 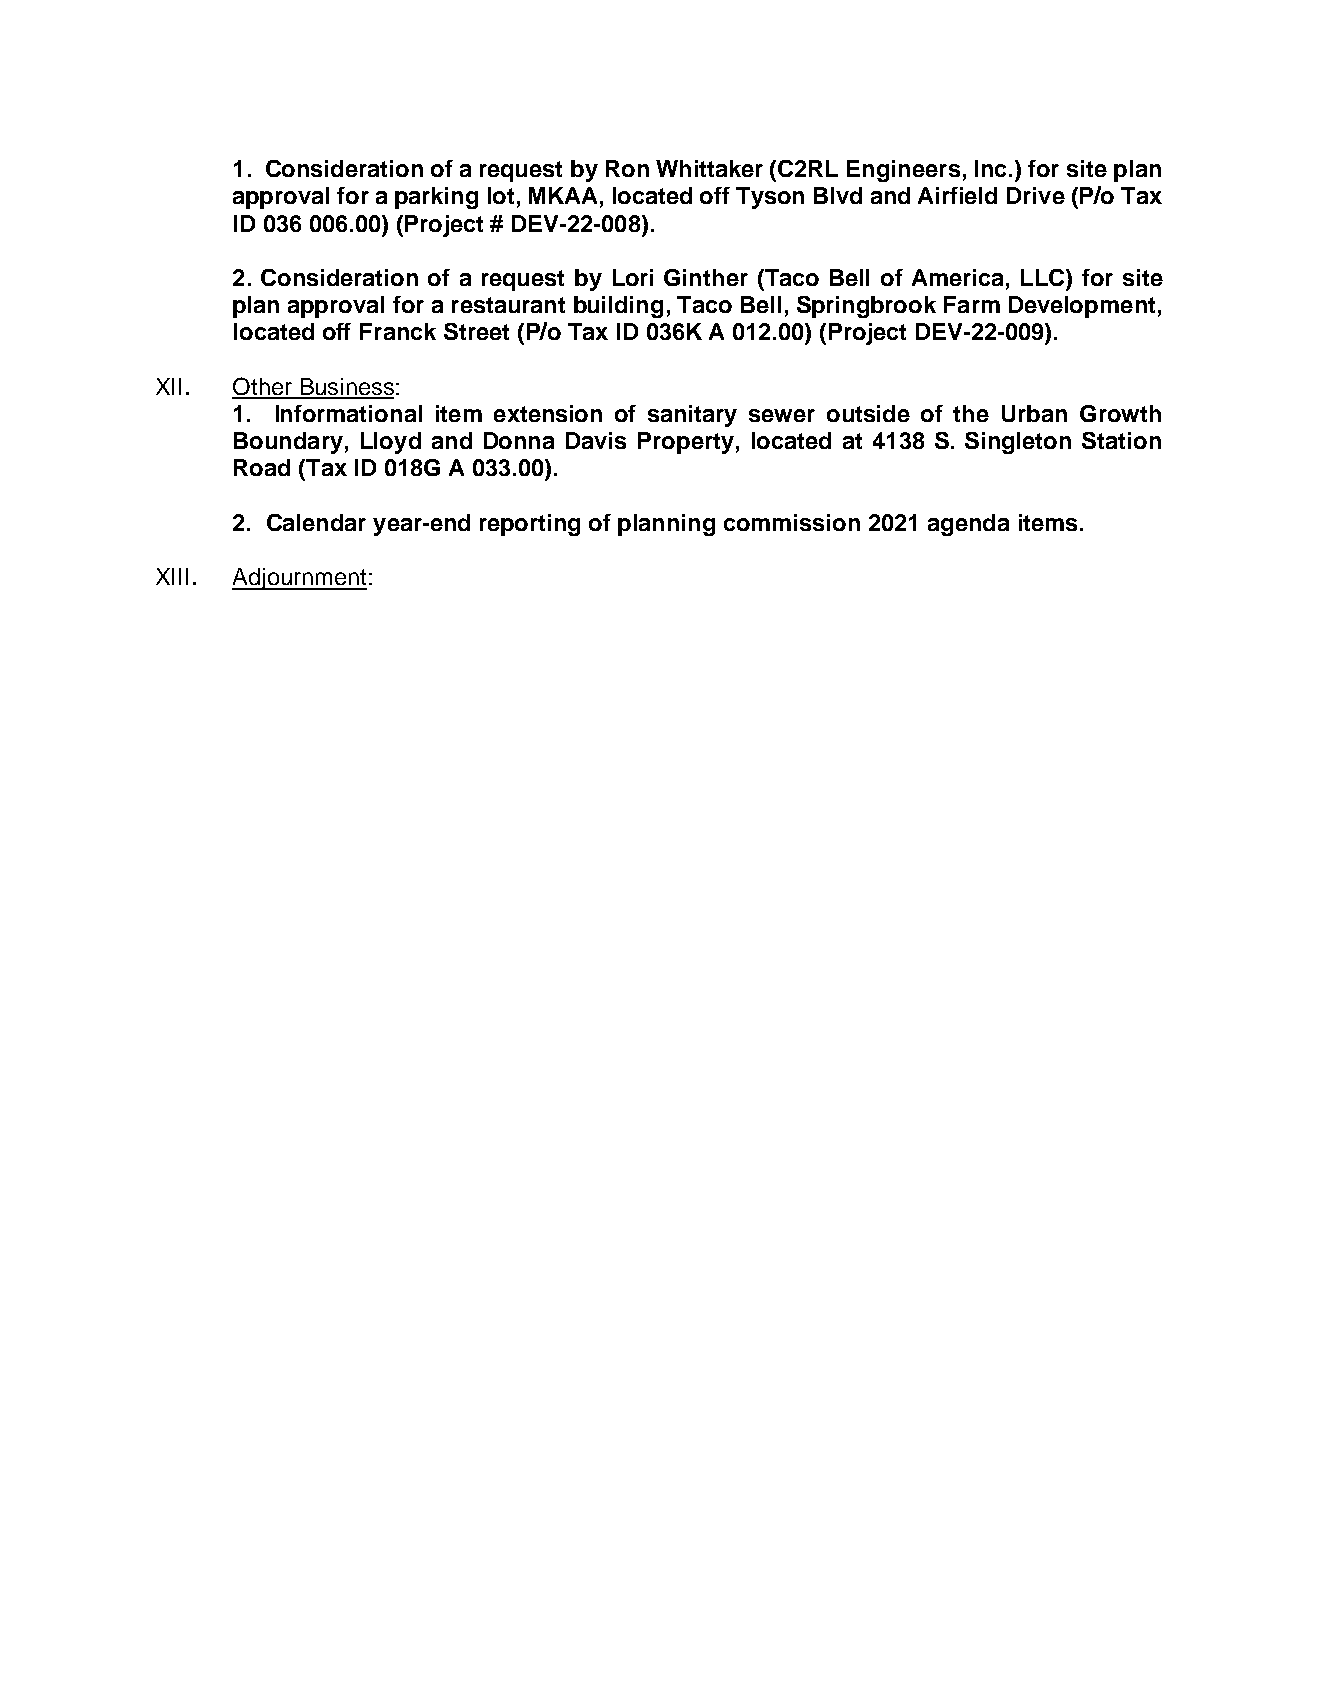 I want to click on building, so click(x=618, y=307).
